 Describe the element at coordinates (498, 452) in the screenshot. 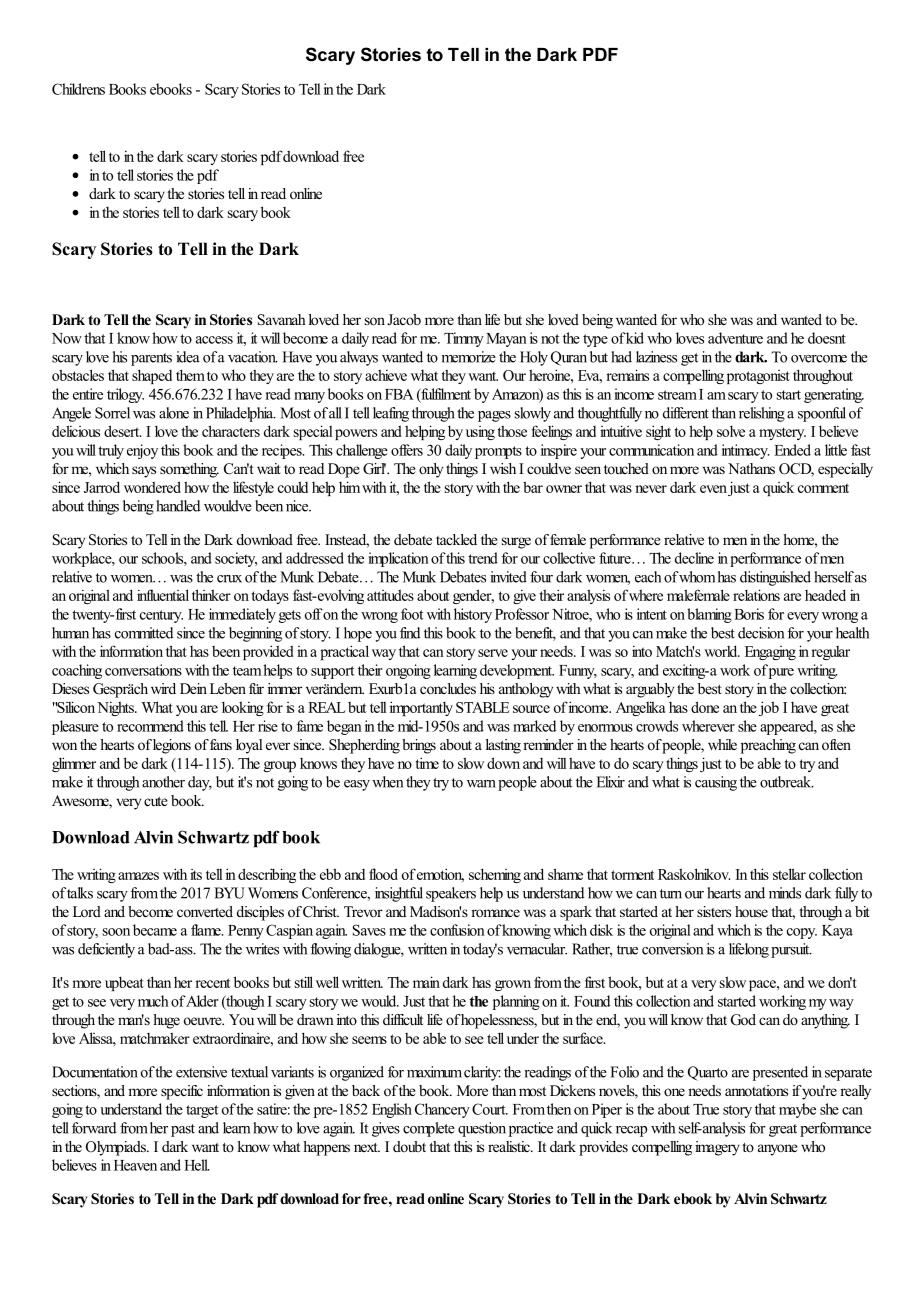

I see `prompts` at that location.
